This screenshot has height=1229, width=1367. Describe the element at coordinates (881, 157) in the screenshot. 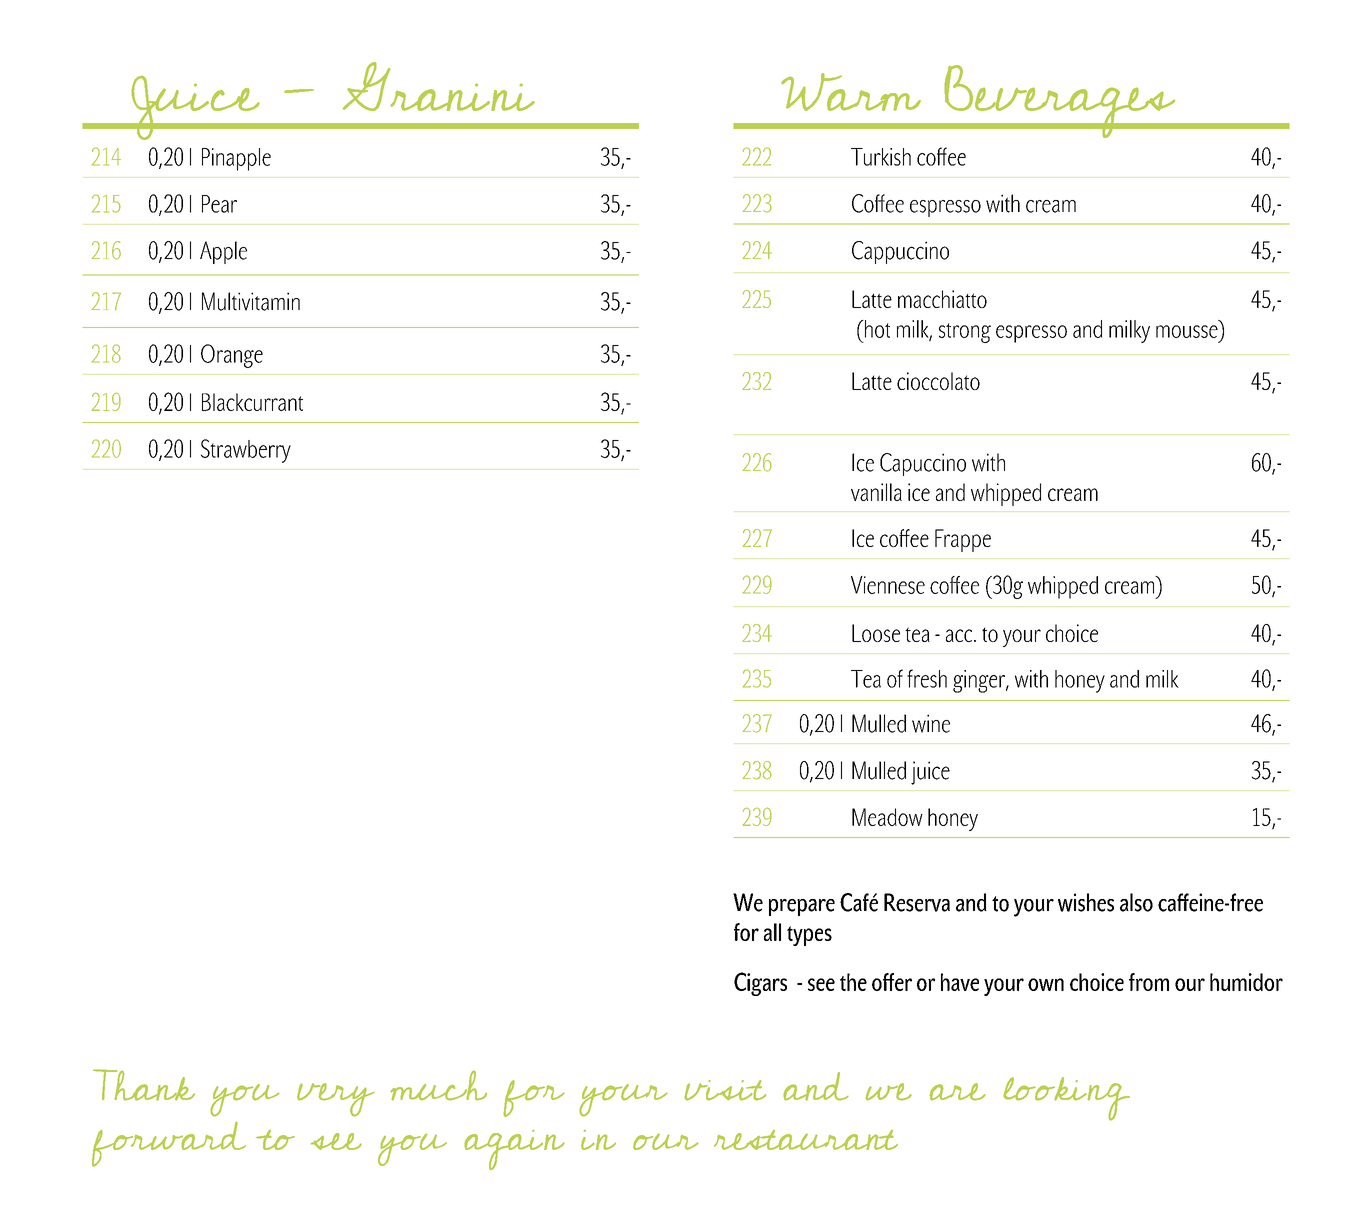

I see `Turkish` at that location.
